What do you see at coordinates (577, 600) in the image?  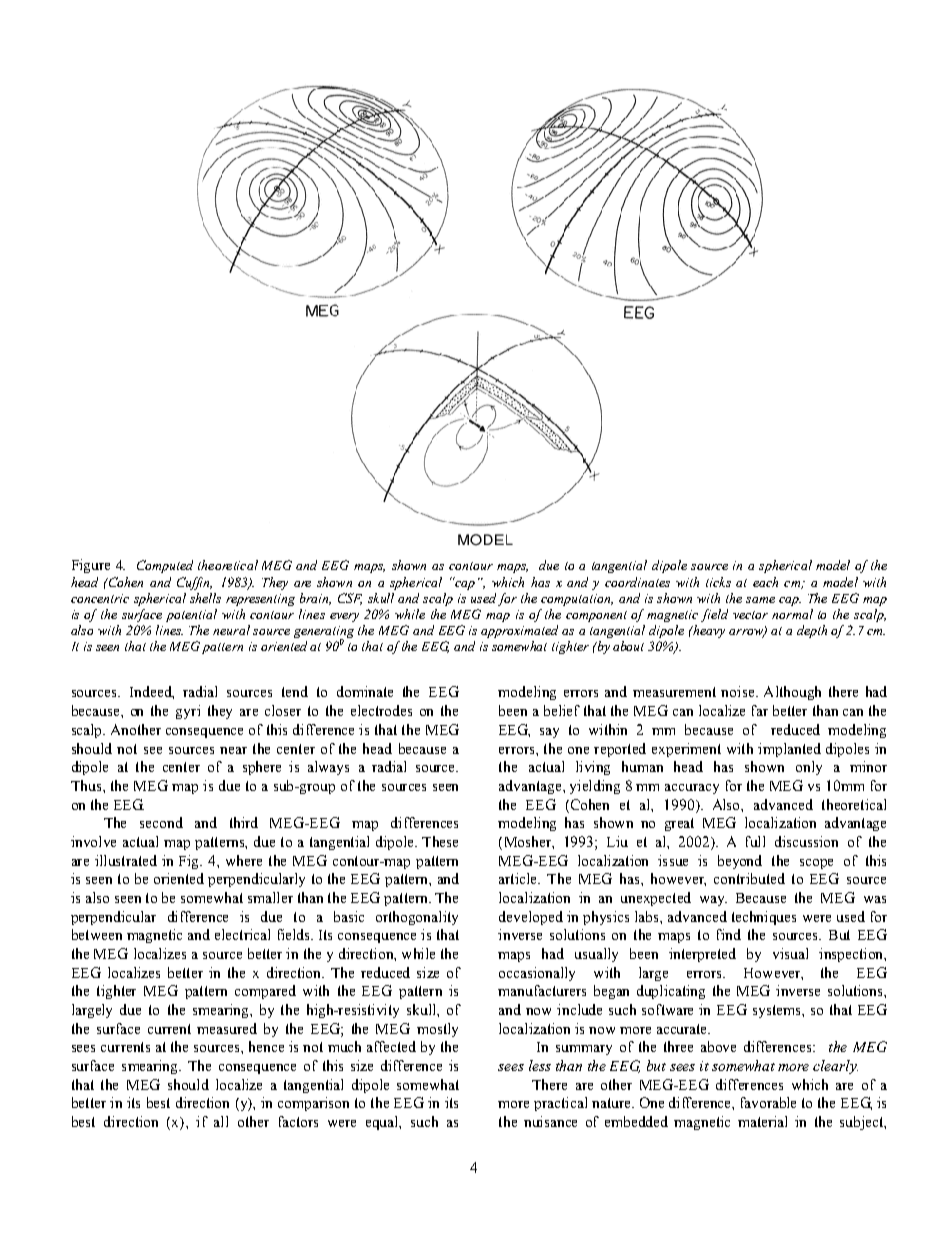 I see `computation` at bounding box center [577, 600].
